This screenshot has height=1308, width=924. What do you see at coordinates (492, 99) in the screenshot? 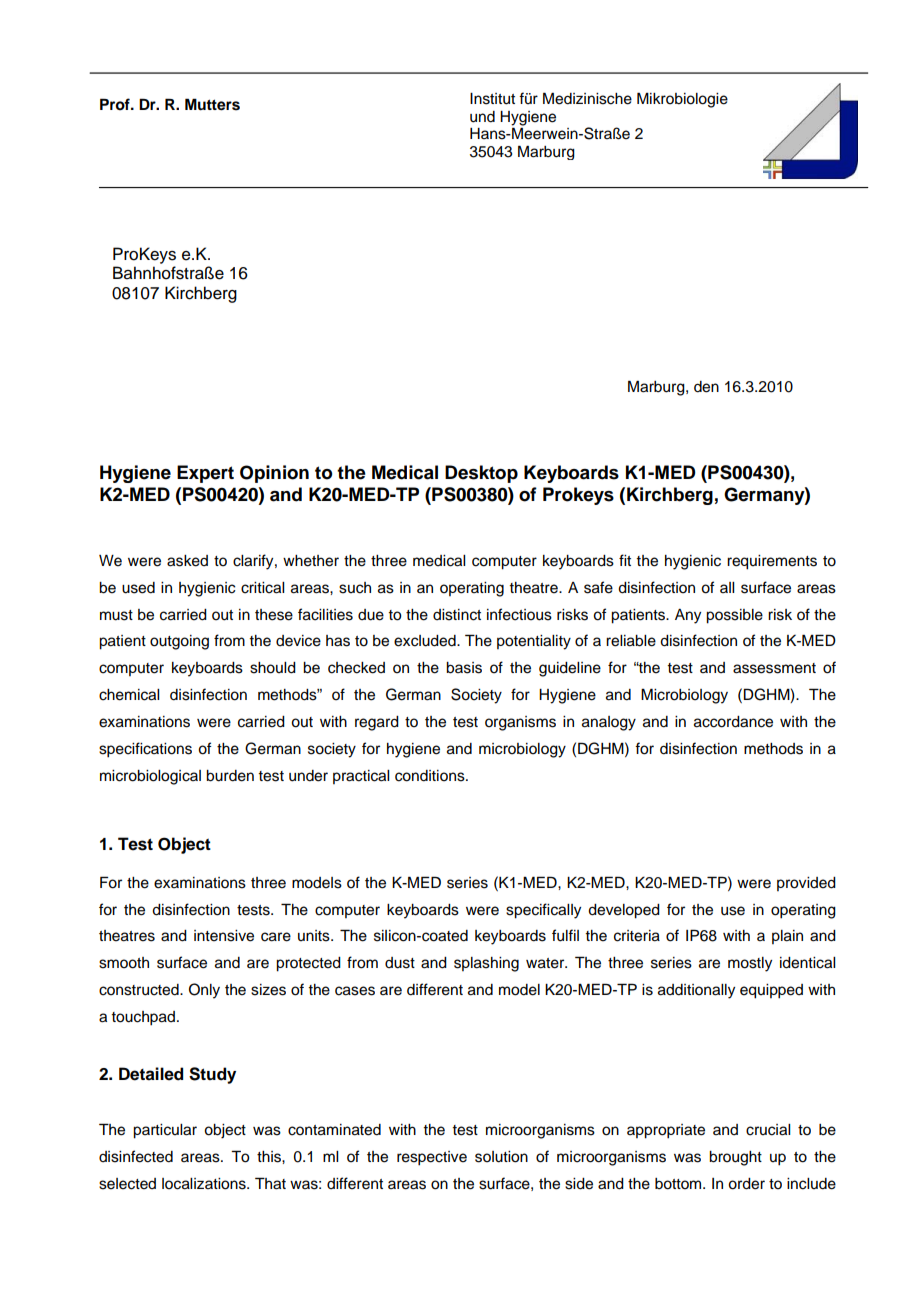
I see `Institut` at bounding box center [492, 99].
